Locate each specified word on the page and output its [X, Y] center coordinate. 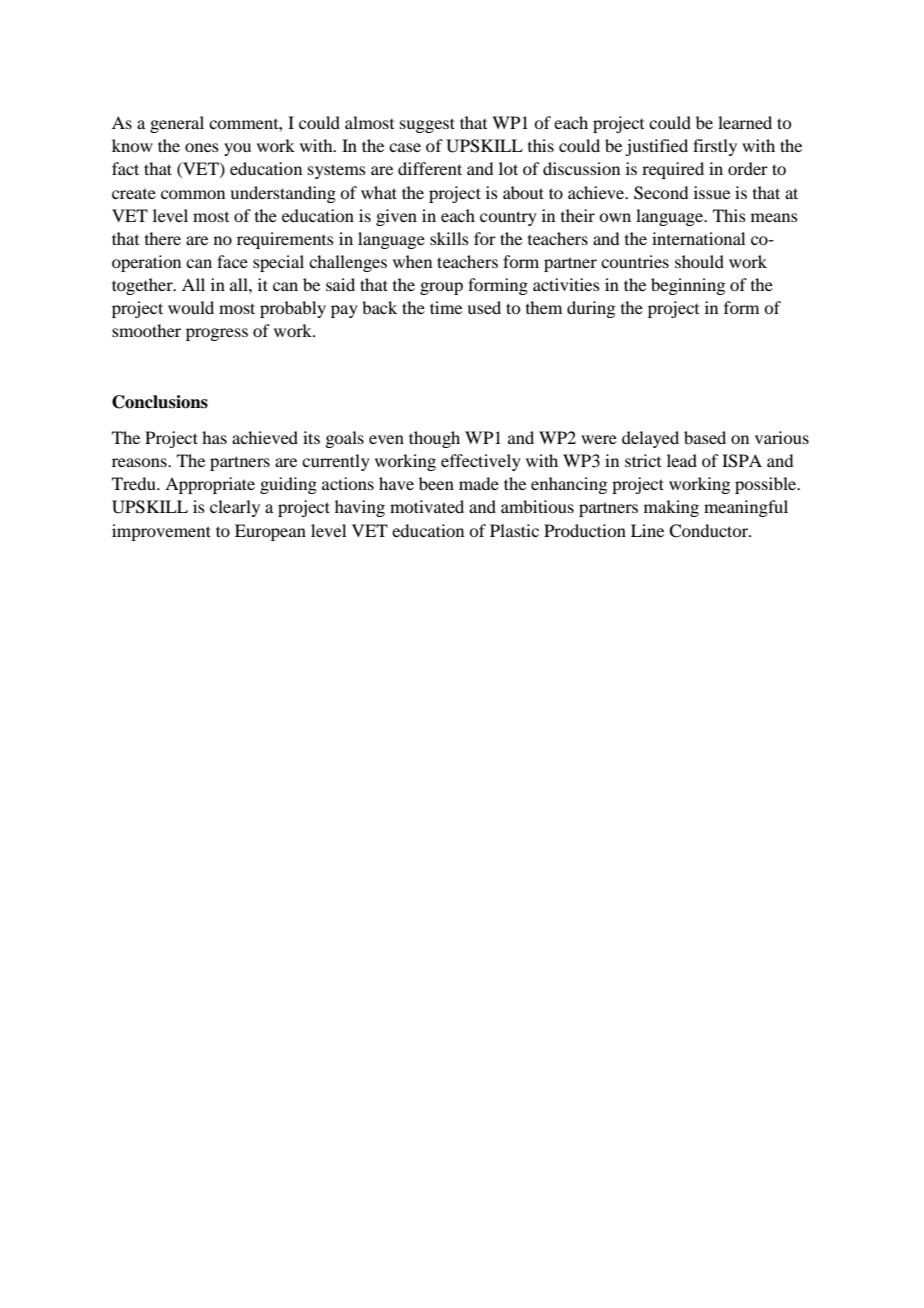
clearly [235, 508]
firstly [715, 147]
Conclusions [160, 402]
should [699, 261]
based [705, 437]
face [232, 261]
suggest [427, 125]
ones [202, 147]
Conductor [710, 531]
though [434, 439]
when [412, 261]
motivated [427, 506]
